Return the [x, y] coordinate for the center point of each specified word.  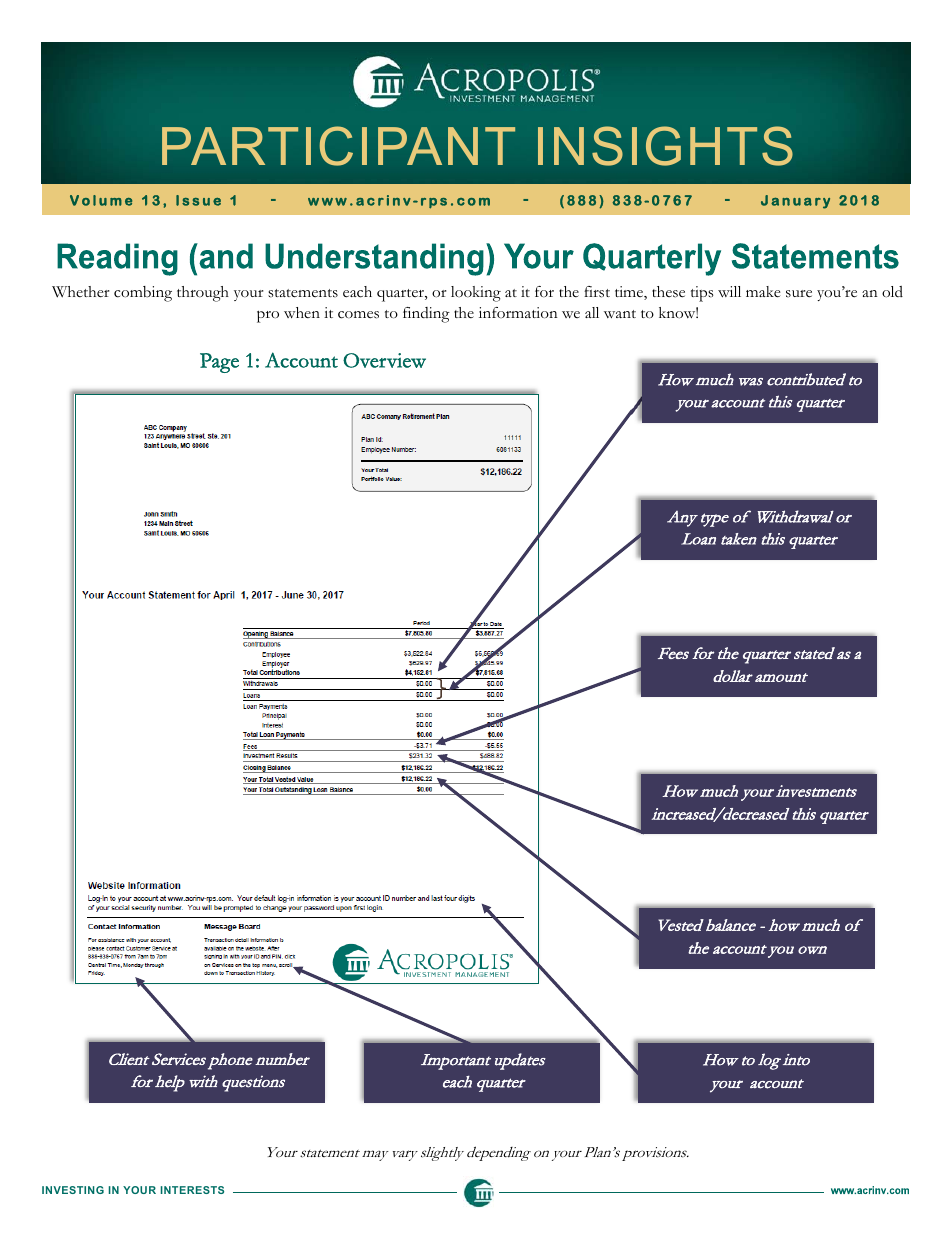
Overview [384, 360]
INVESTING [73, 1190]
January [795, 202]
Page [219, 363]
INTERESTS [192, 1190]
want [620, 314]
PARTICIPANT [338, 146]
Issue [198, 200]
